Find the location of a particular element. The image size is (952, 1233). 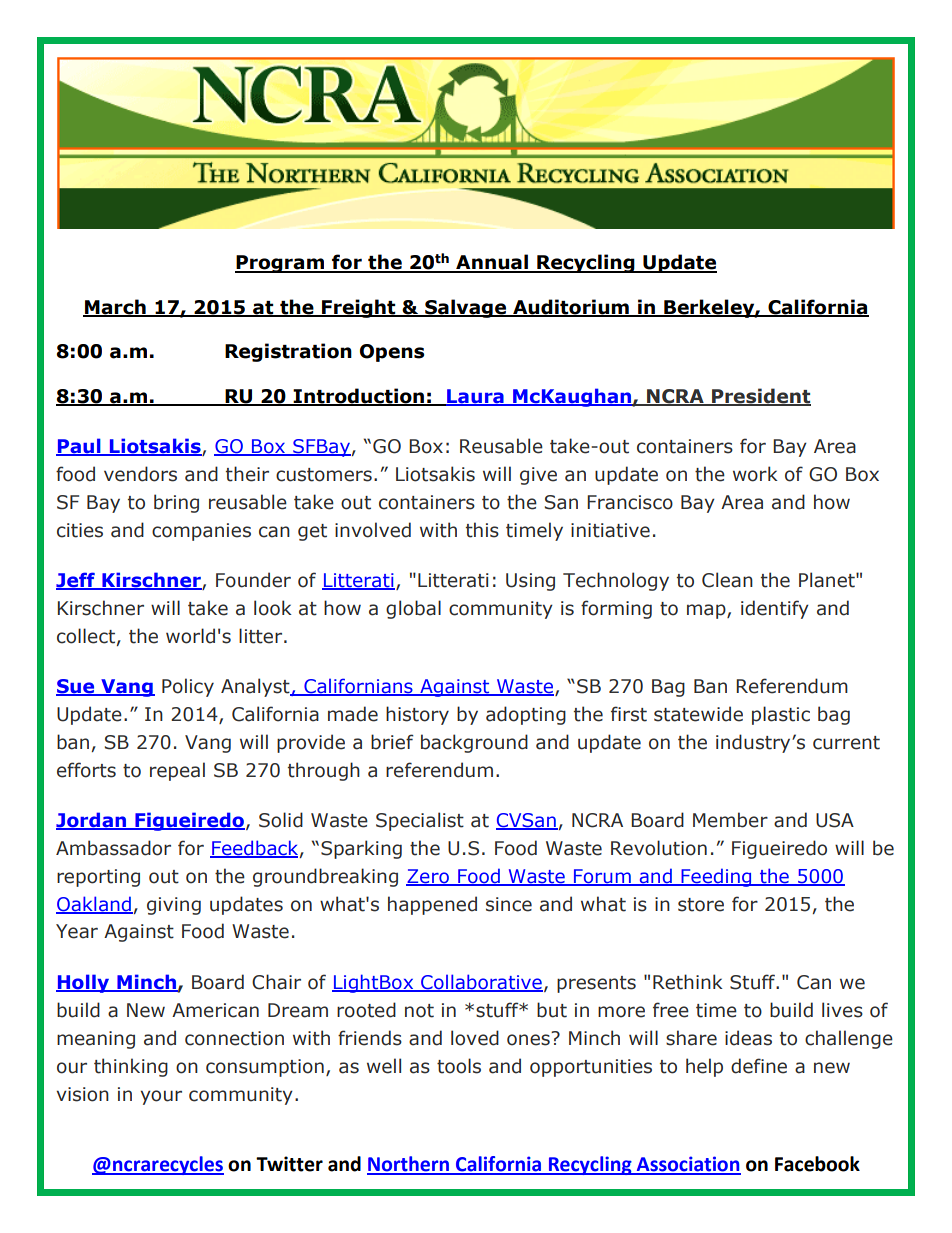

history is located at coordinates (417, 715).
